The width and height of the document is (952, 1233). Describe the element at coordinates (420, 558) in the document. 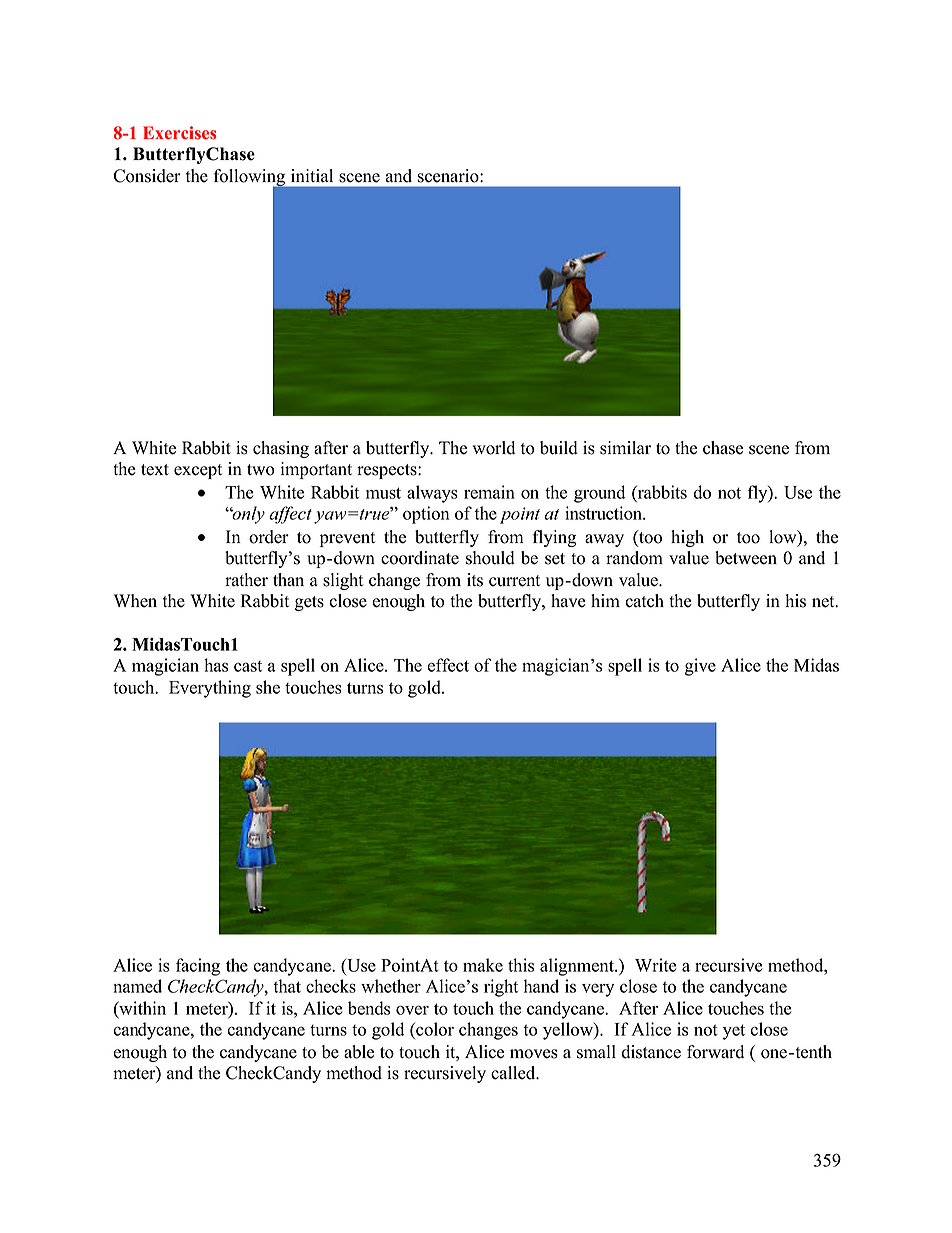

I see `coordinate` at that location.
